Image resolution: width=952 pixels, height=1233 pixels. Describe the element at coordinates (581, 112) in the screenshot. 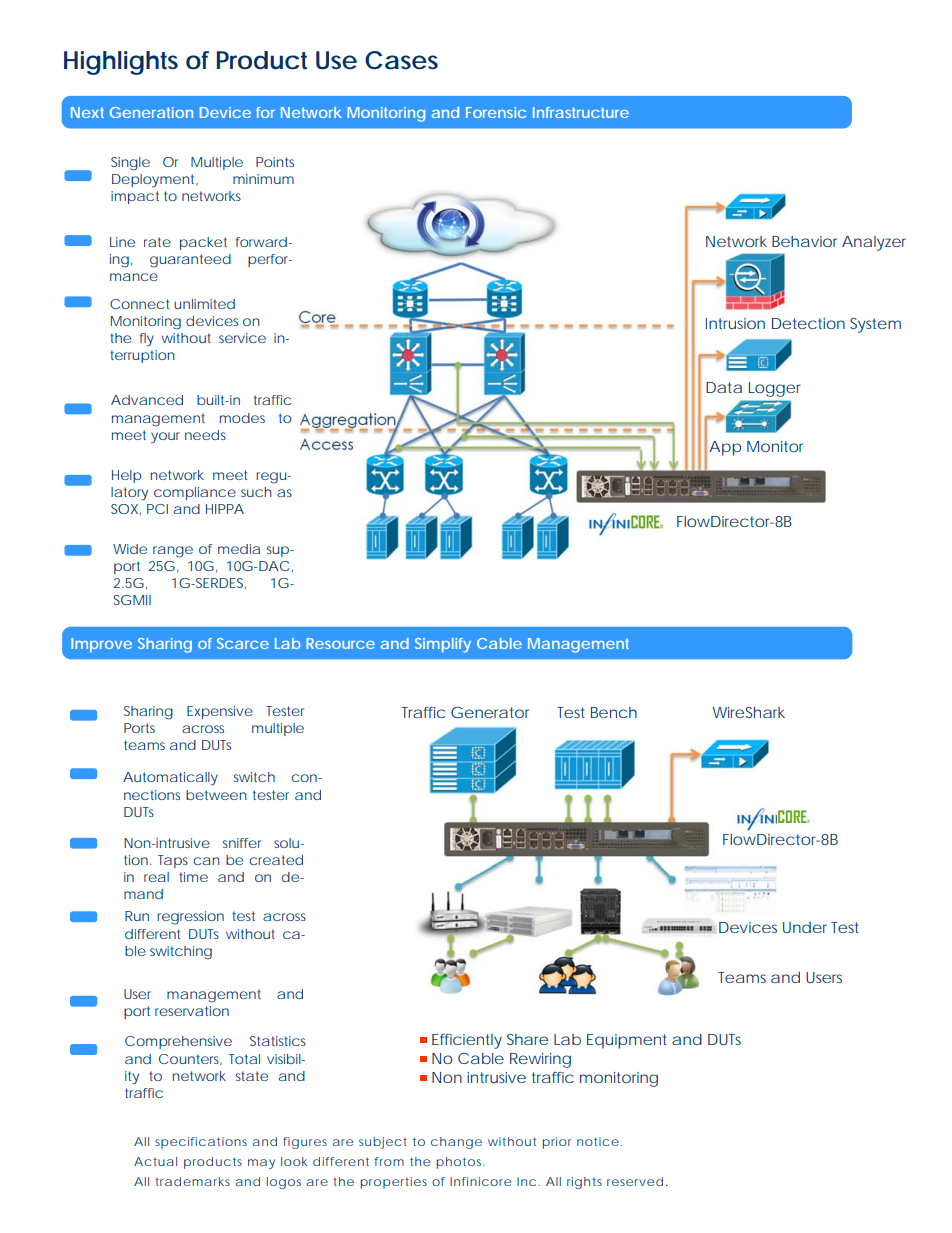

I see `Infrastructure` at that location.
